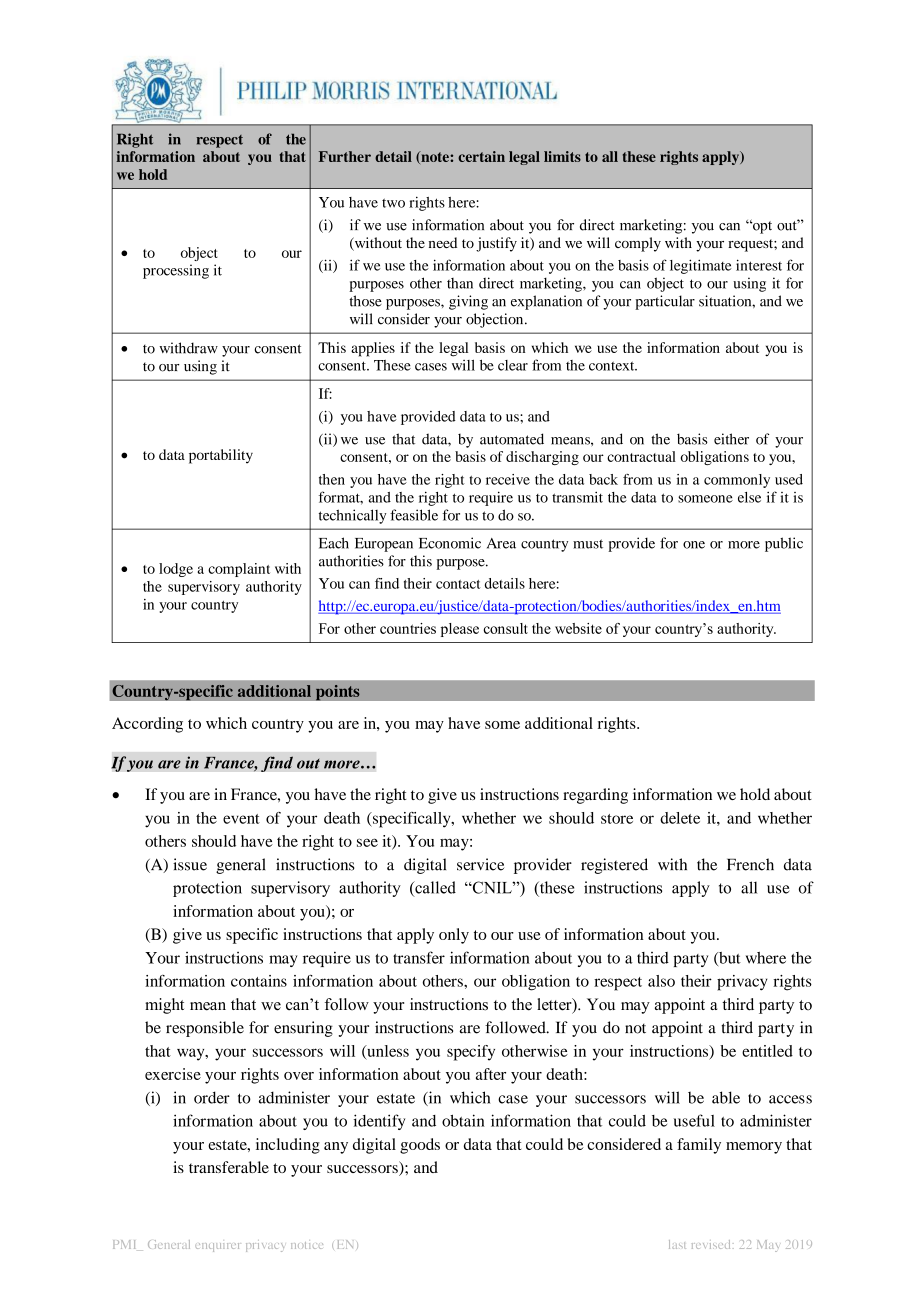 This screenshot has width=924, height=1308. I want to click on French, so click(750, 864).
